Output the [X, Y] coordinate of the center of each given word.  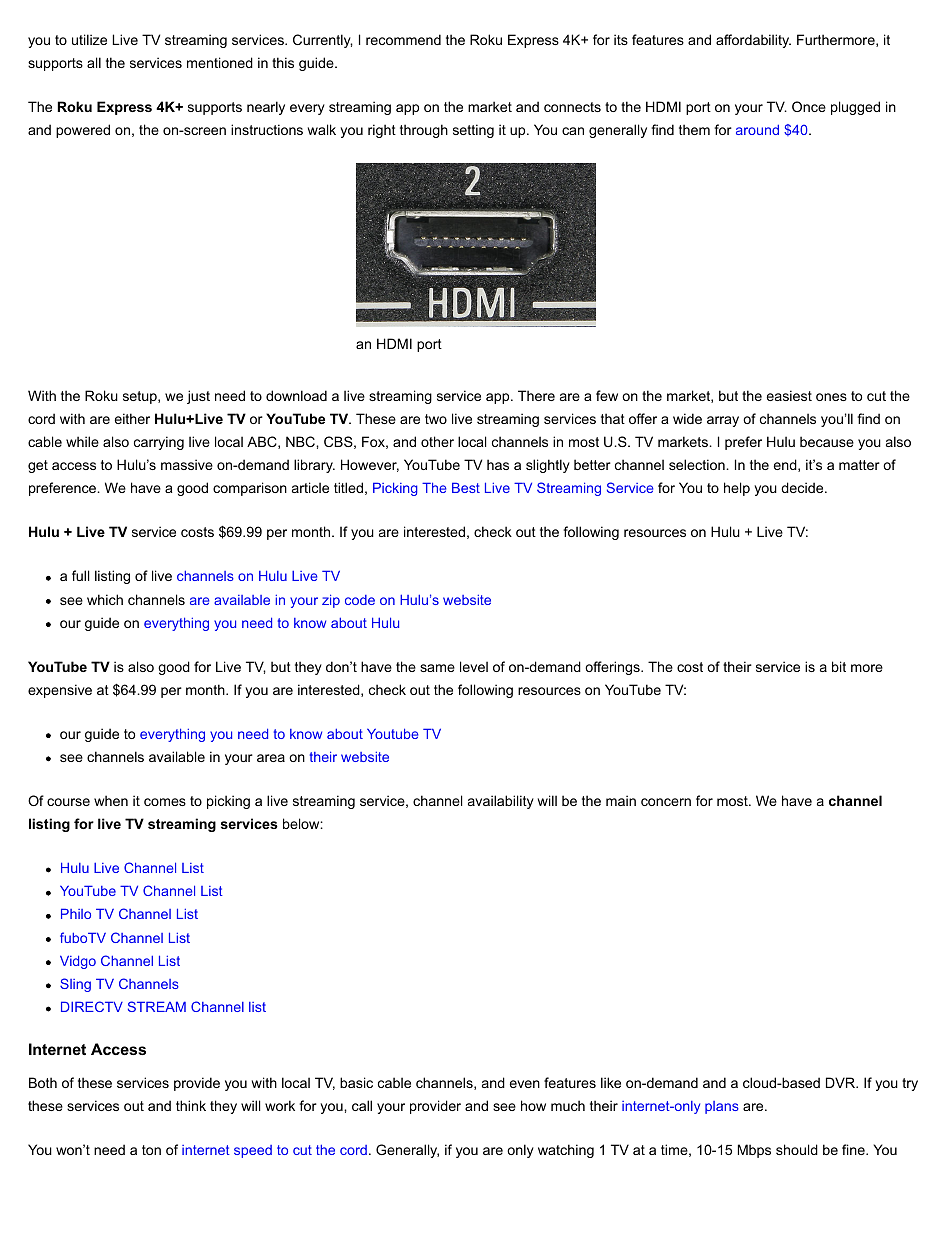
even [525, 1084]
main [621, 800]
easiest [789, 395]
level [474, 666]
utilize [89, 39]
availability [501, 802]
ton [151, 1150]
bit [839, 666]
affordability [753, 41]
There [536, 395]
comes [165, 802]
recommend [403, 39]
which [105, 599]
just [198, 397]
